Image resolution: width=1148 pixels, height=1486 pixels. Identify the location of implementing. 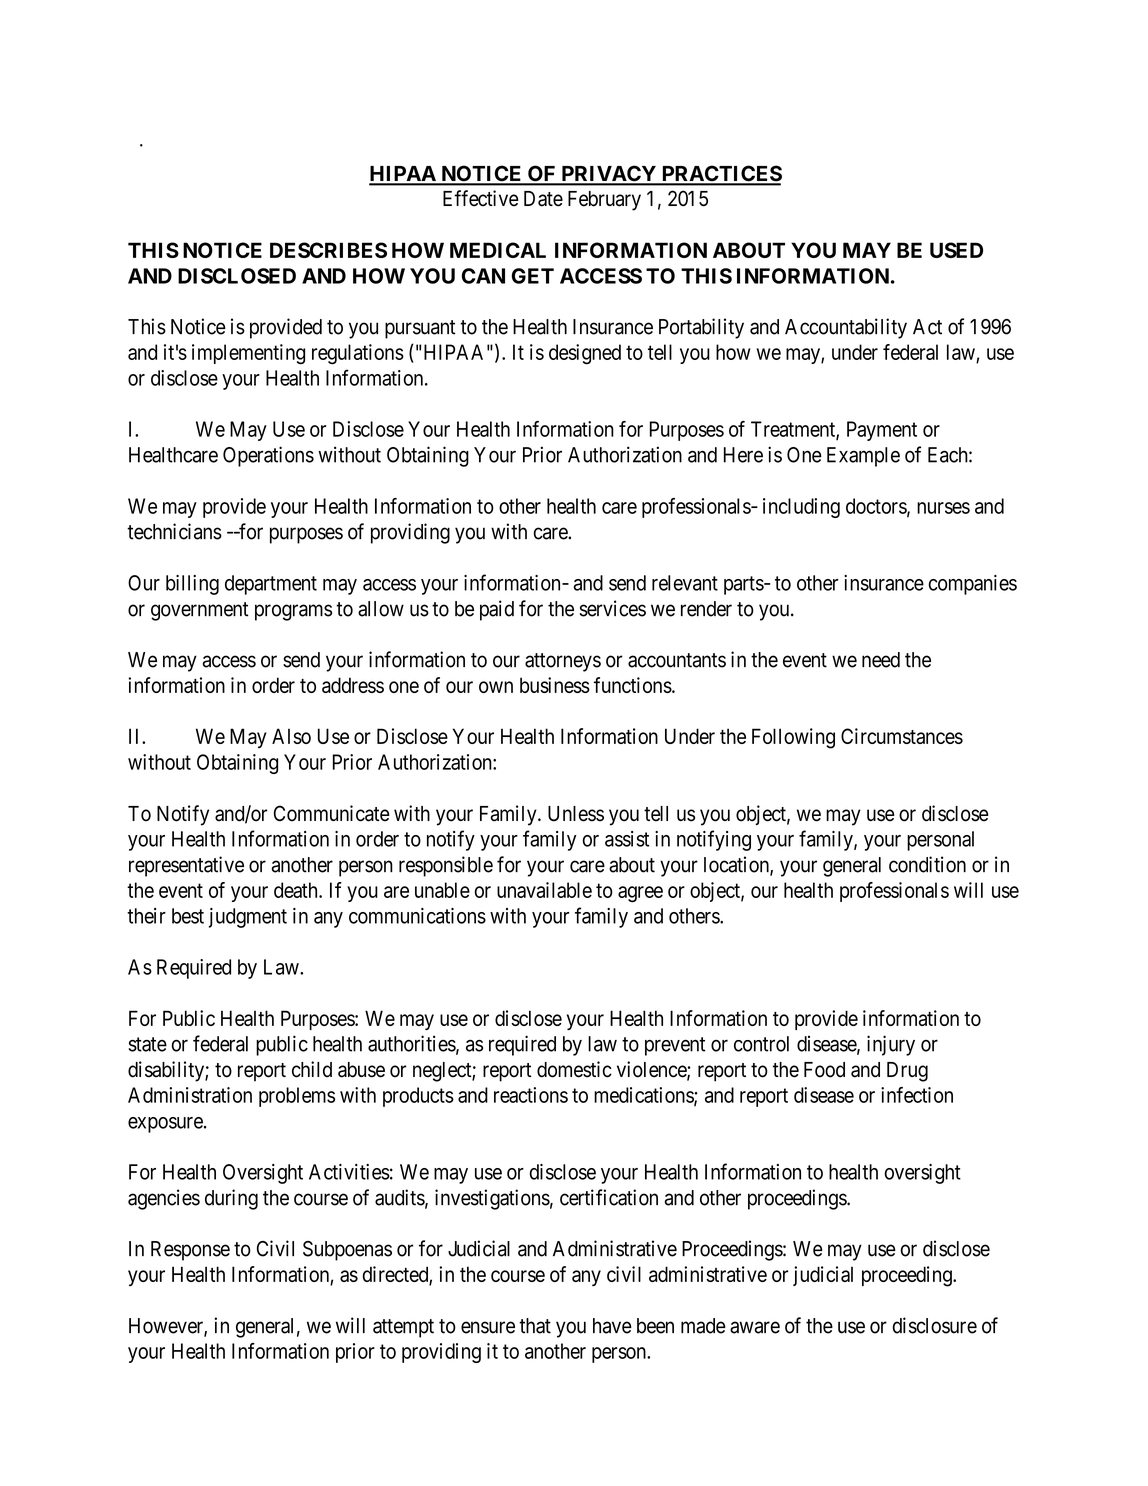
(248, 354).
